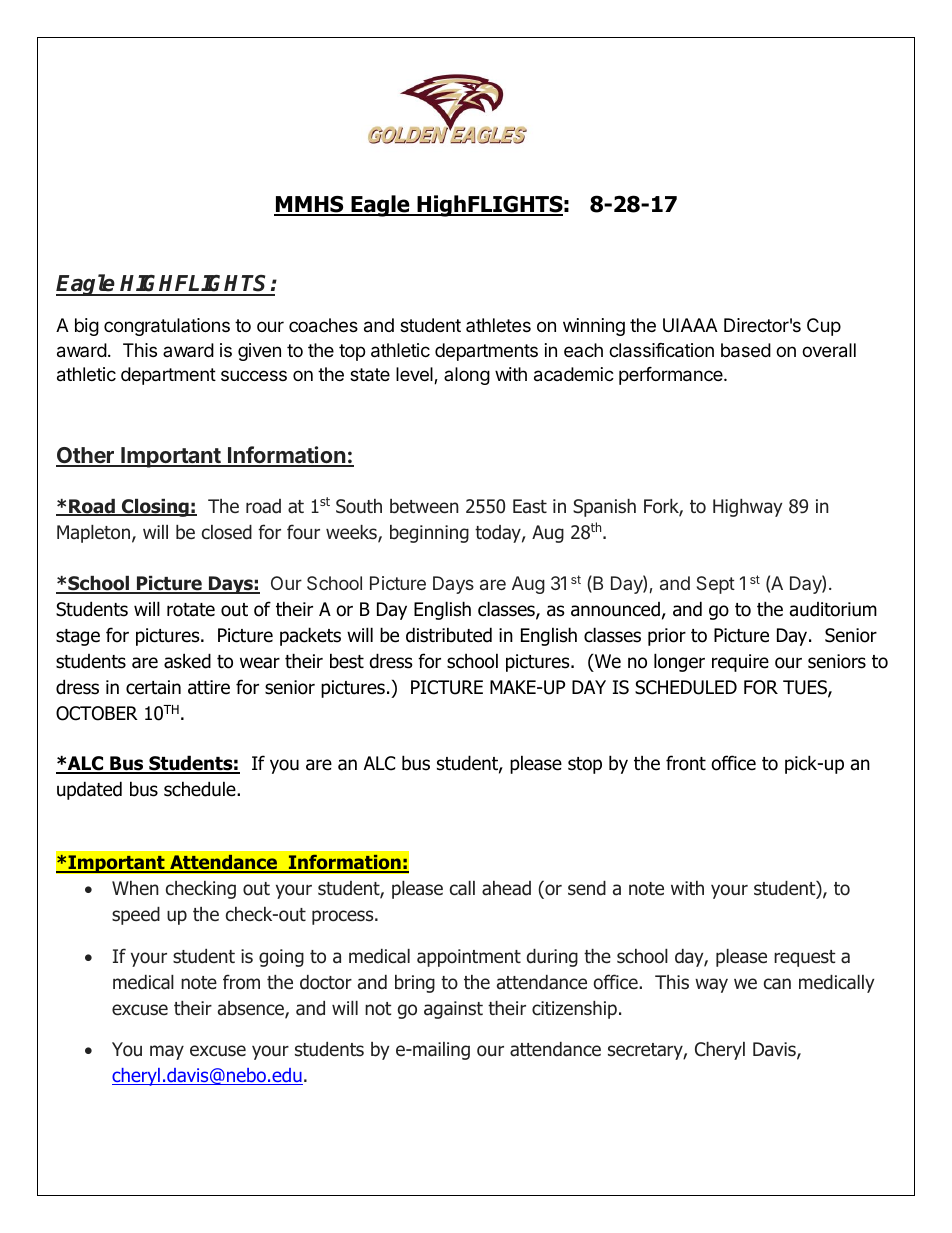 The width and height of the screenshot is (952, 1233). Describe the element at coordinates (167, 327) in the screenshot. I see `congratulations` at that location.
